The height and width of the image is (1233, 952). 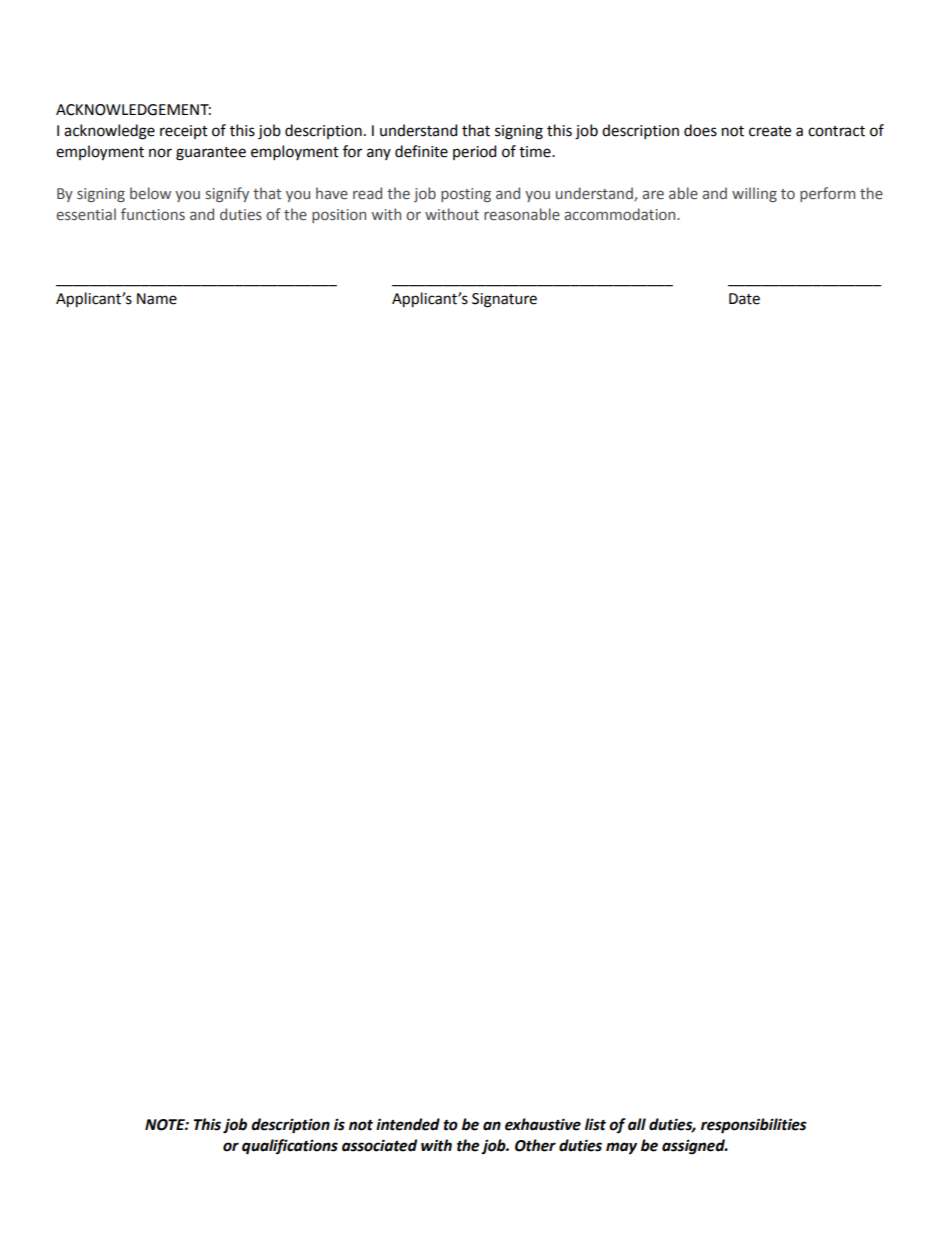 What do you see at coordinates (153, 214) in the image?
I see `functions` at bounding box center [153, 214].
